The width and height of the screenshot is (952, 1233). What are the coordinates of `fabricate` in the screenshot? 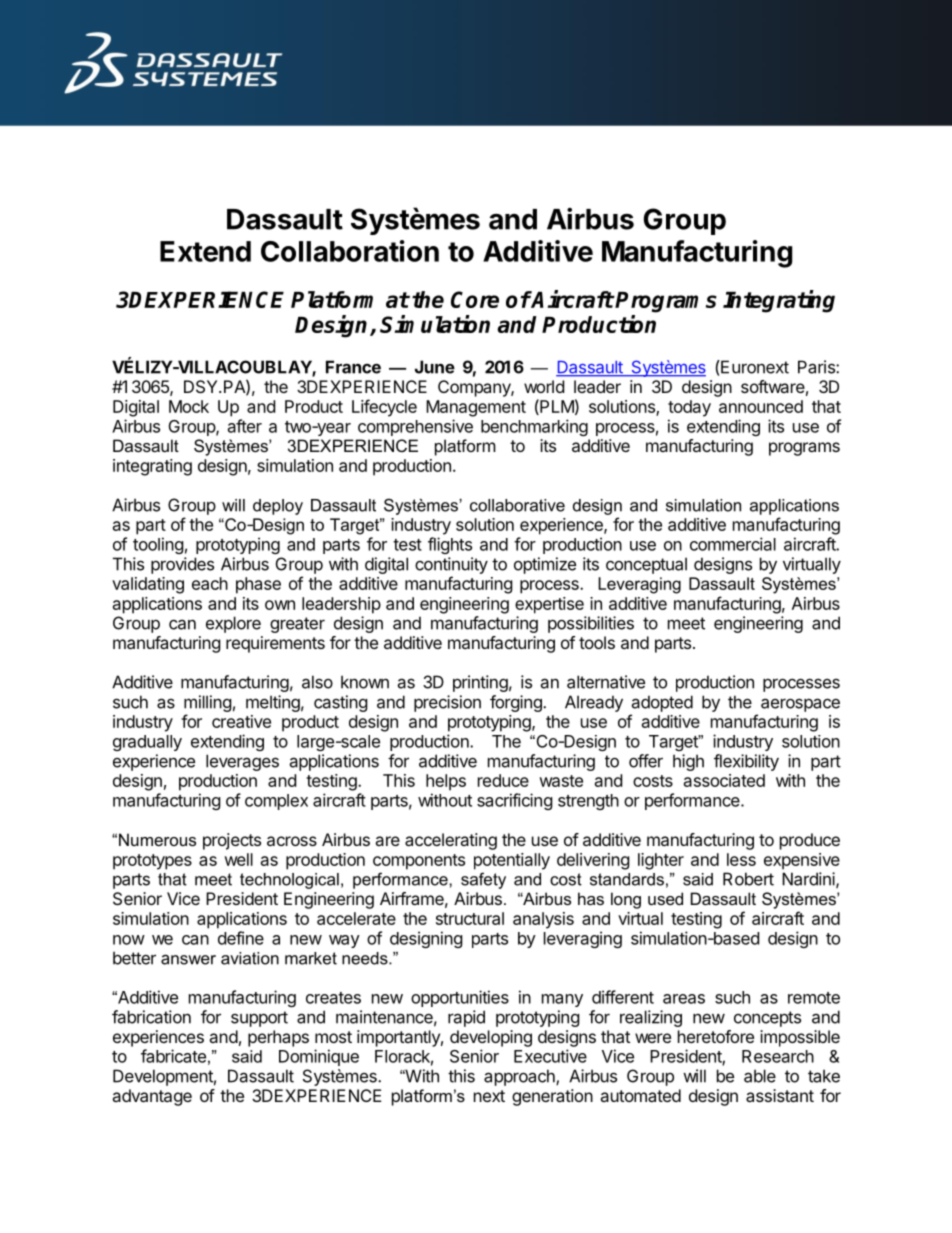 It's located at (173, 1056).
